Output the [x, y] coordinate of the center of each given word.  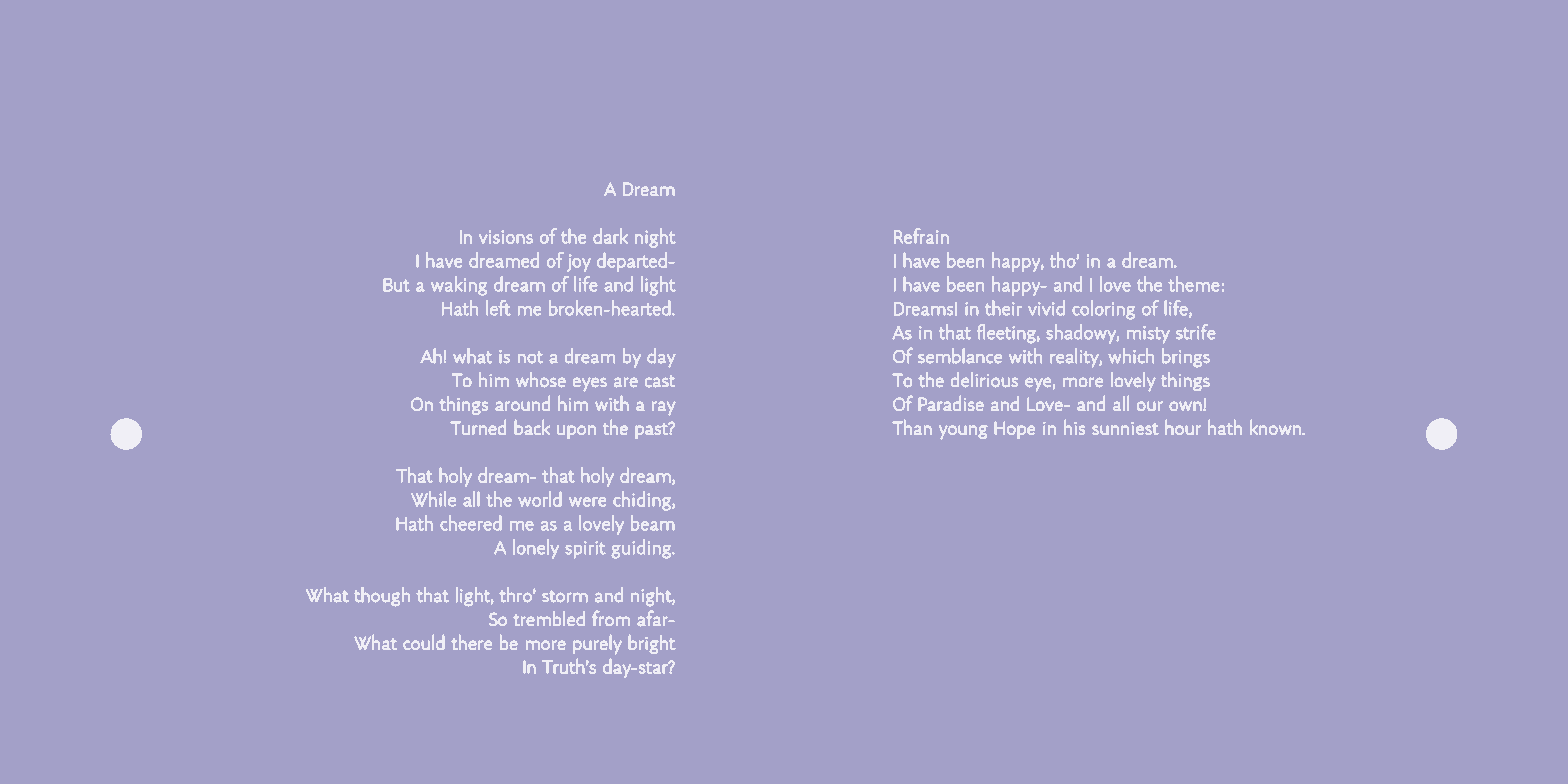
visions [506, 237]
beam [652, 523]
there [471, 642]
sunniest [1125, 428]
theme [1193, 284]
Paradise [951, 403]
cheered [470, 523]
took [934, 667]
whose [541, 379]
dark [610, 236]
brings [1186, 357]
